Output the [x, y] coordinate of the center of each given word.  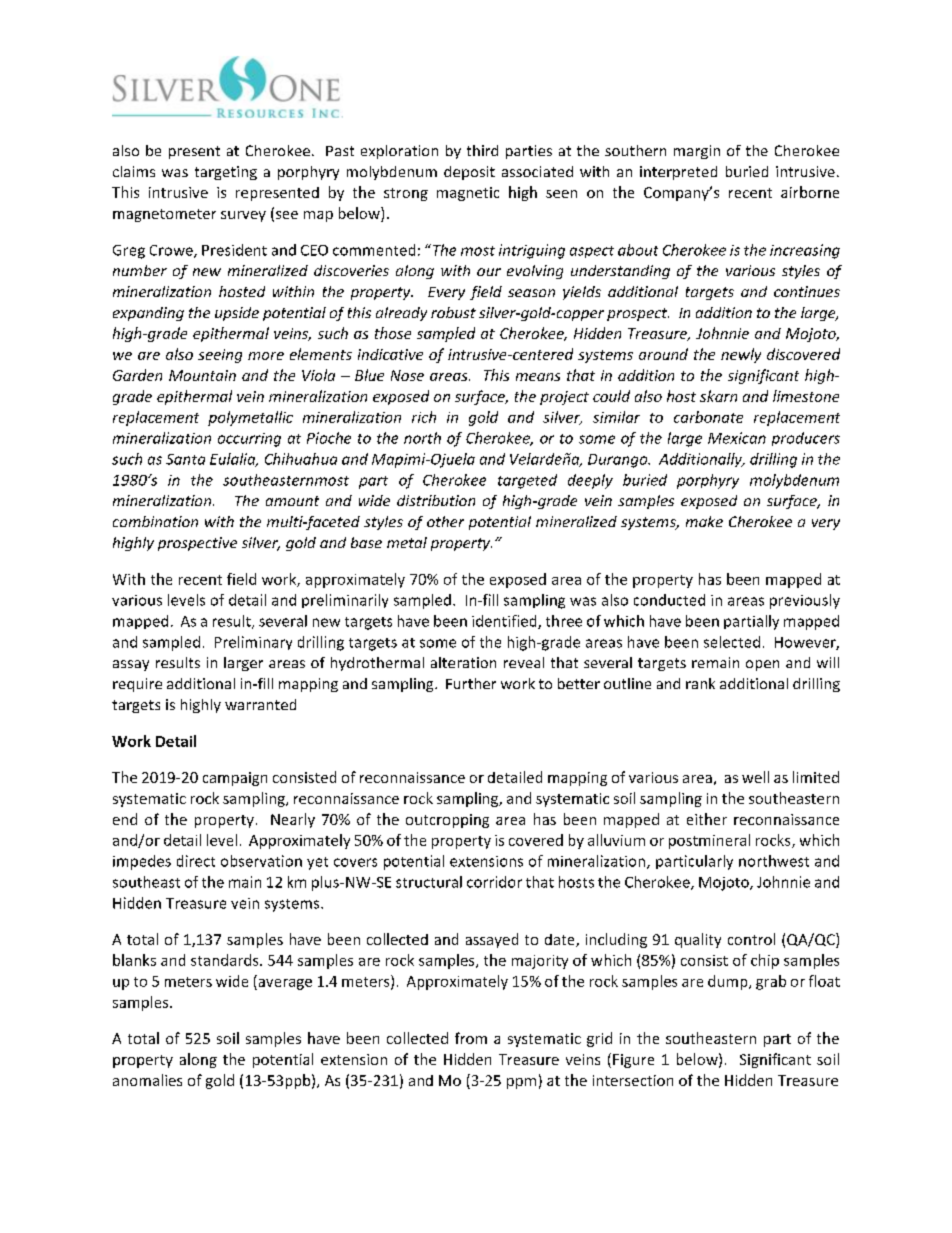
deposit [469, 173]
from [471, 1038]
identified [505, 622]
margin [697, 152]
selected [732, 642]
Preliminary [253, 643]
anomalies [147, 1080]
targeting [226, 173]
